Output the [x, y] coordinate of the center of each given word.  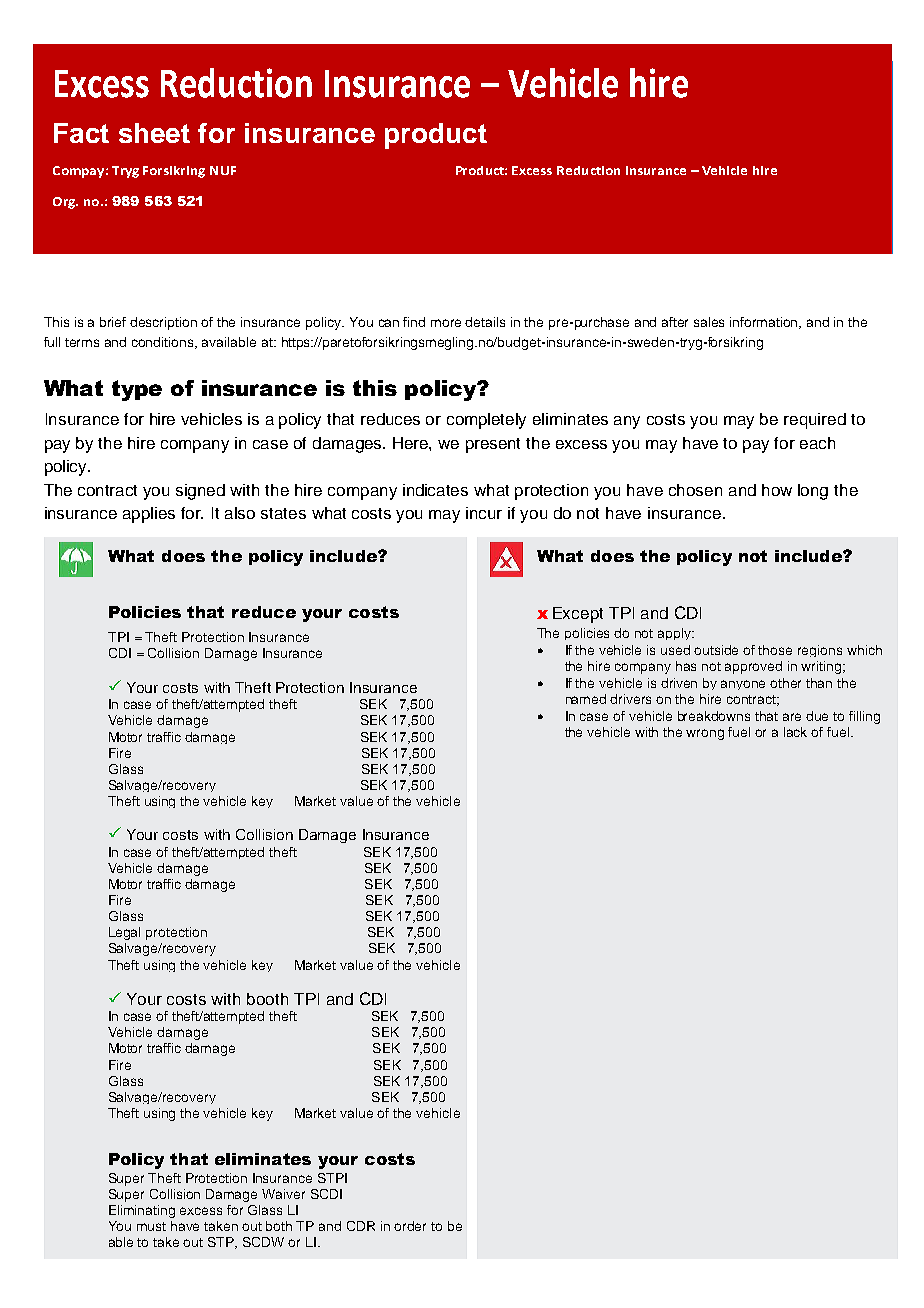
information [765, 323]
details [485, 322]
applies [149, 515]
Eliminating [142, 1211]
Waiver [283, 1194]
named [586, 699]
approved [753, 667]
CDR [361, 1226]
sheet [154, 133]
